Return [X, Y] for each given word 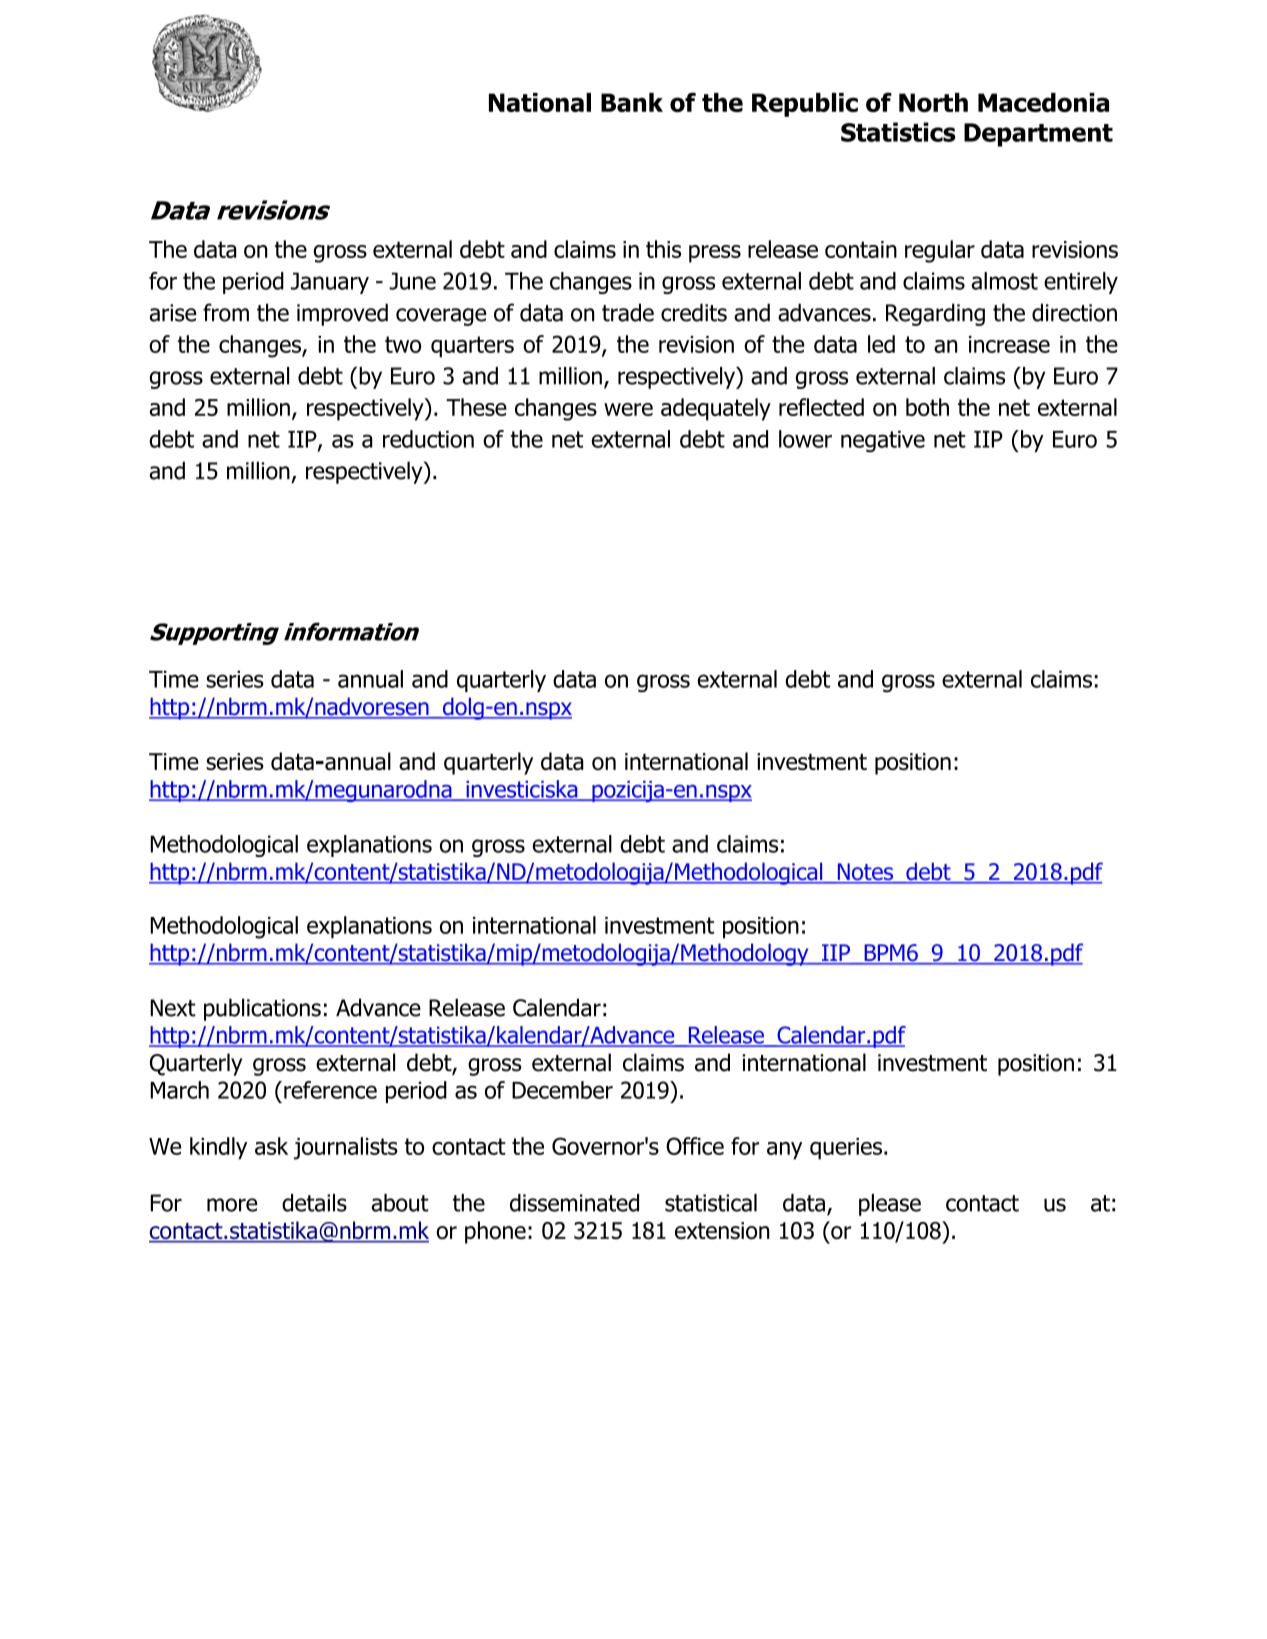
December [562, 1090]
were [628, 409]
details [314, 1203]
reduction [428, 439]
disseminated [574, 1203]
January [330, 283]
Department [1038, 135]
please [890, 1205]
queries [846, 1149]
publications [262, 1009]
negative [883, 441]
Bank [632, 102]
